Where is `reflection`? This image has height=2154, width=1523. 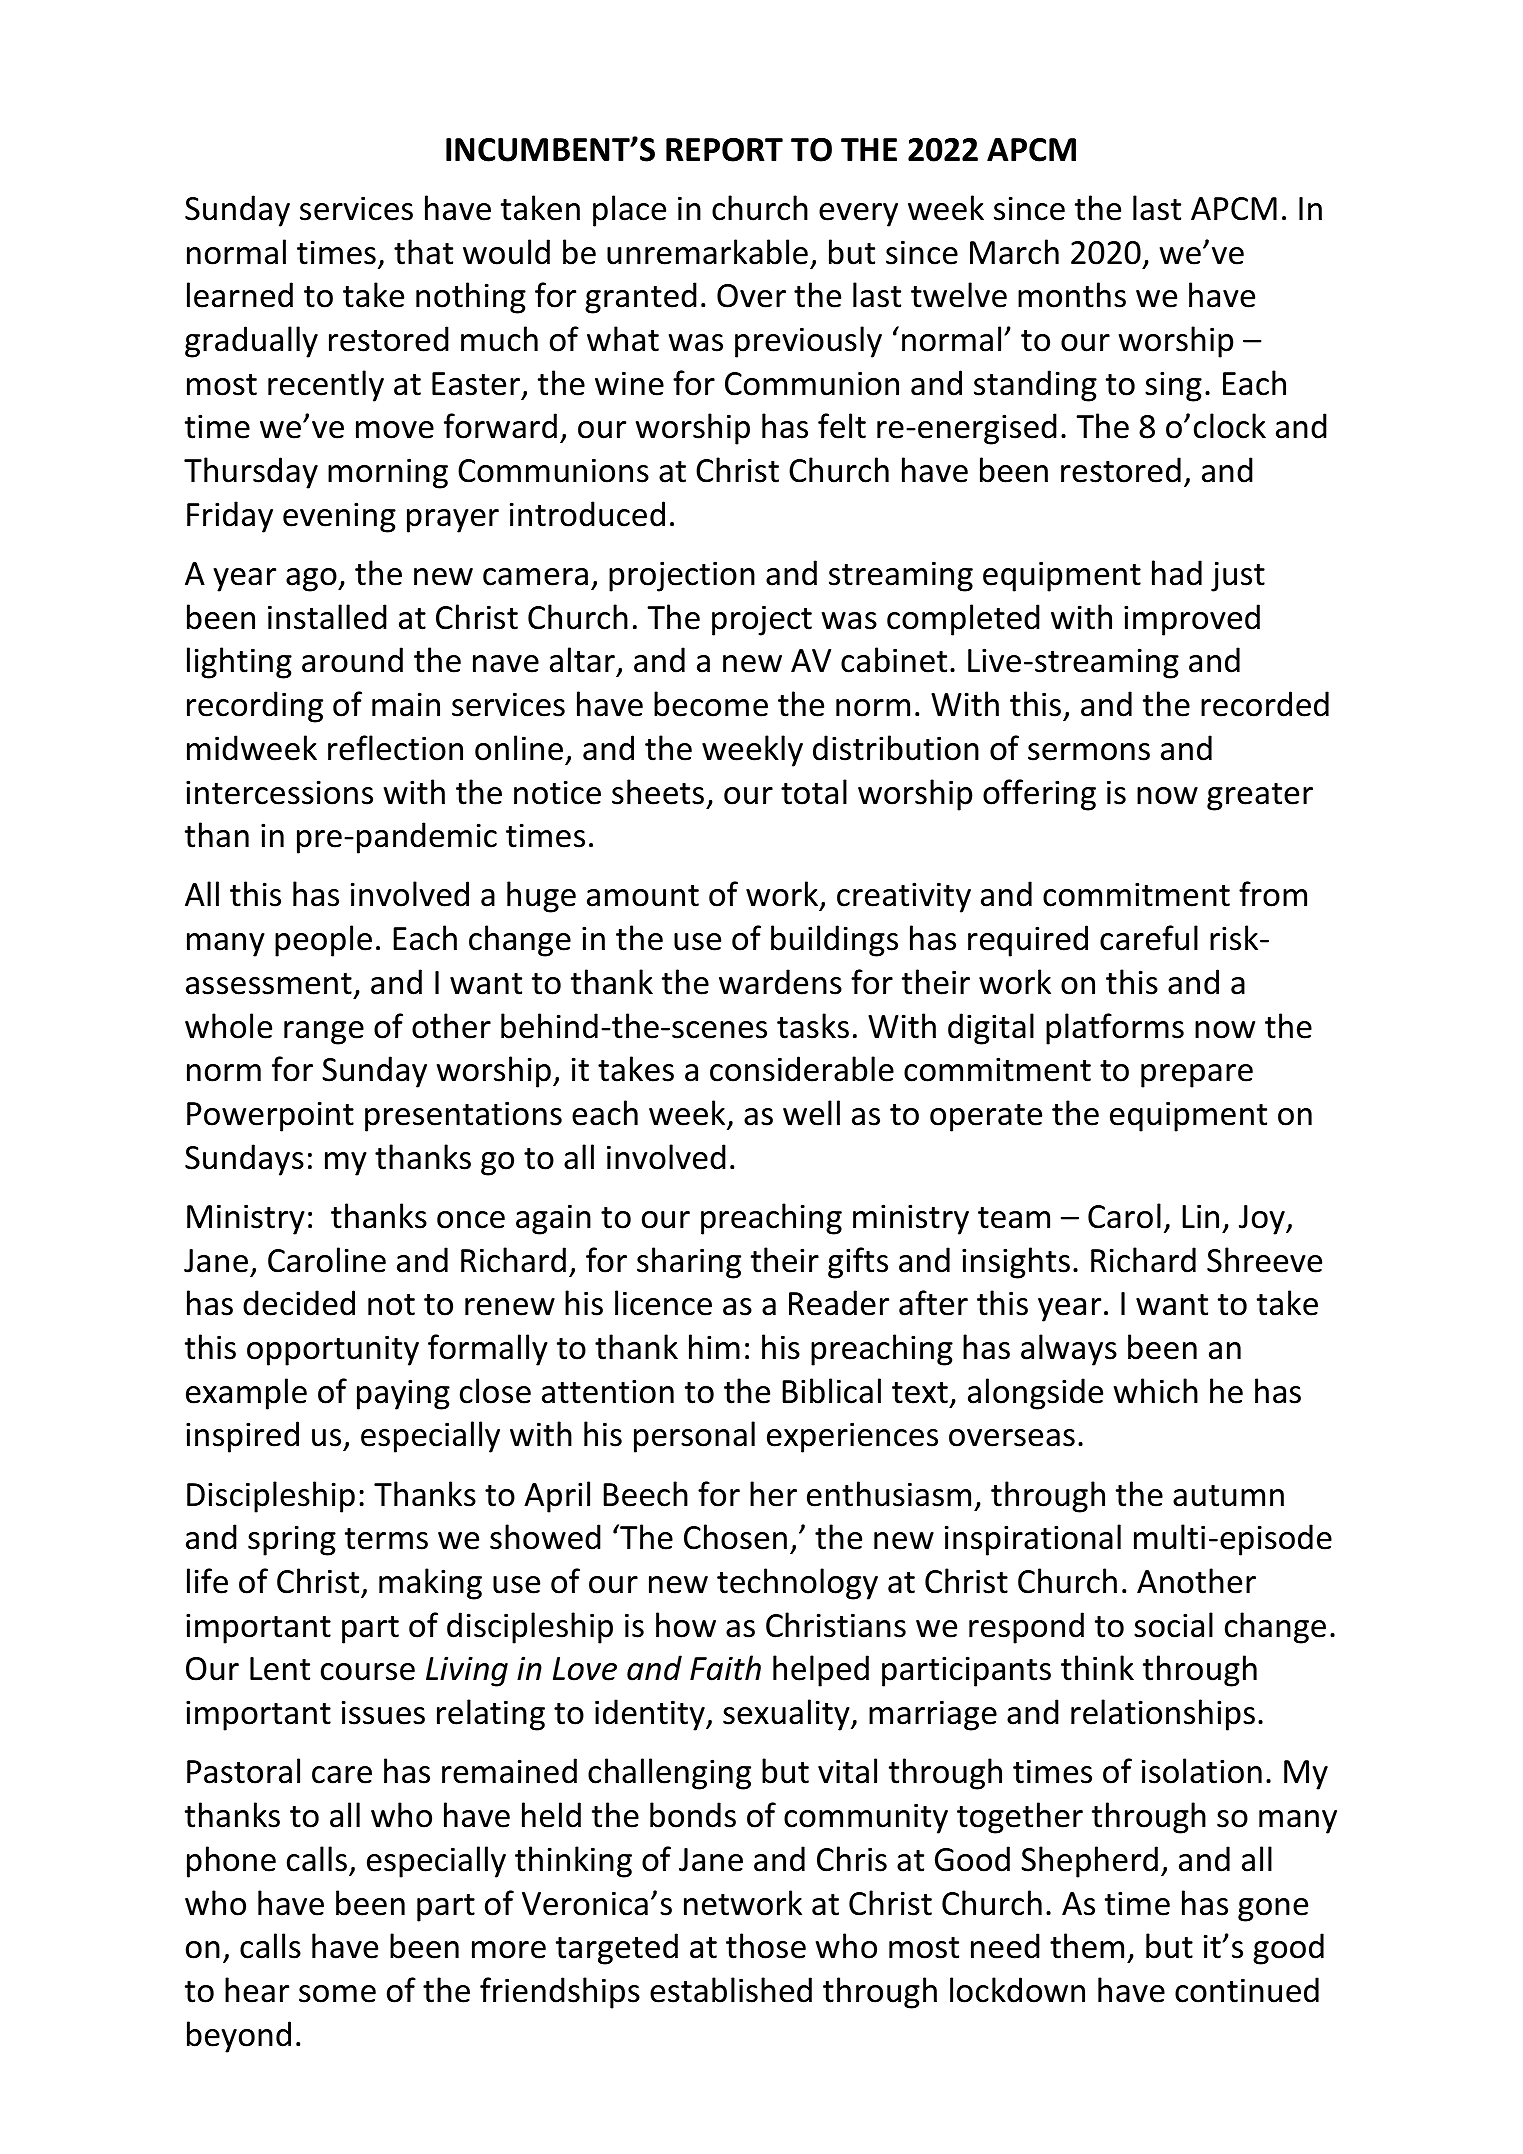
reflection is located at coordinates (395, 748).
